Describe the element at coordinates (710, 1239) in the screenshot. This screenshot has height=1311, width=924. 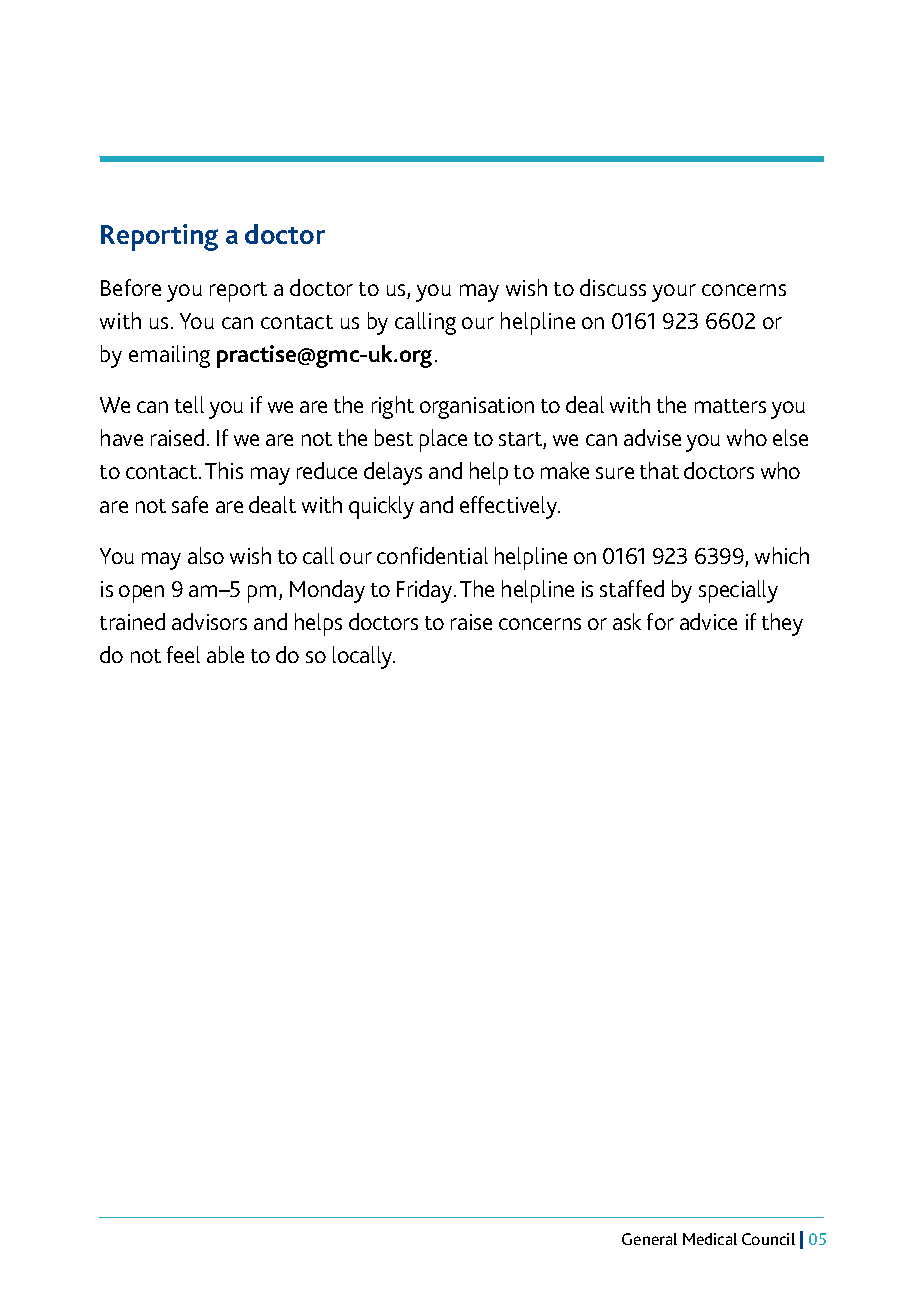
I see `Medical` at that location.
